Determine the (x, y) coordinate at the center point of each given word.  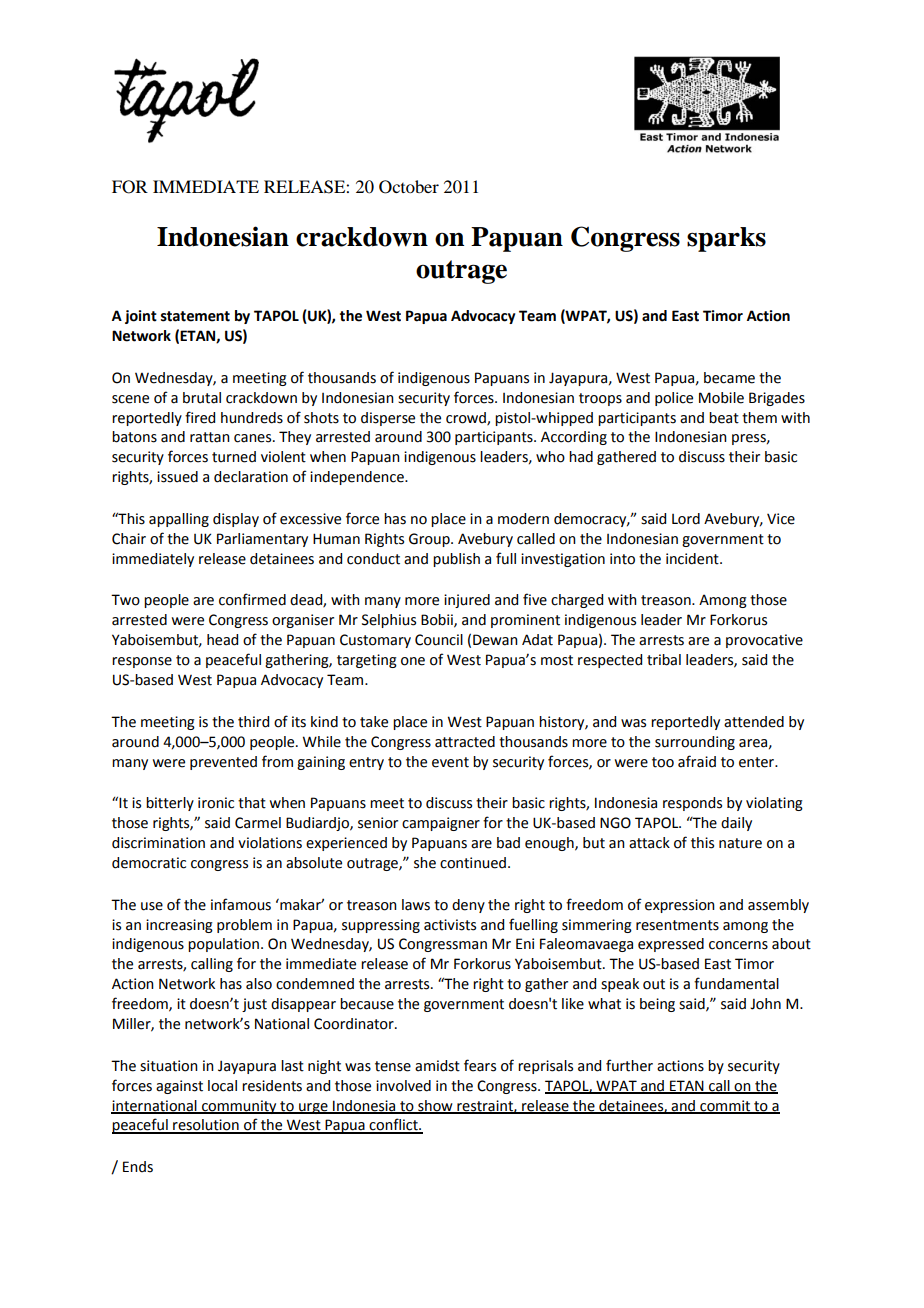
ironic (216, 803)
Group (430, 540)
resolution (206, 1126)
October (409, 187)
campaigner (441, 824)
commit (725, 1106)
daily (736, 824)
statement (195, 316)
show (435, 1106)
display (236, 520)
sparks (726, 239)
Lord (686, 519)
